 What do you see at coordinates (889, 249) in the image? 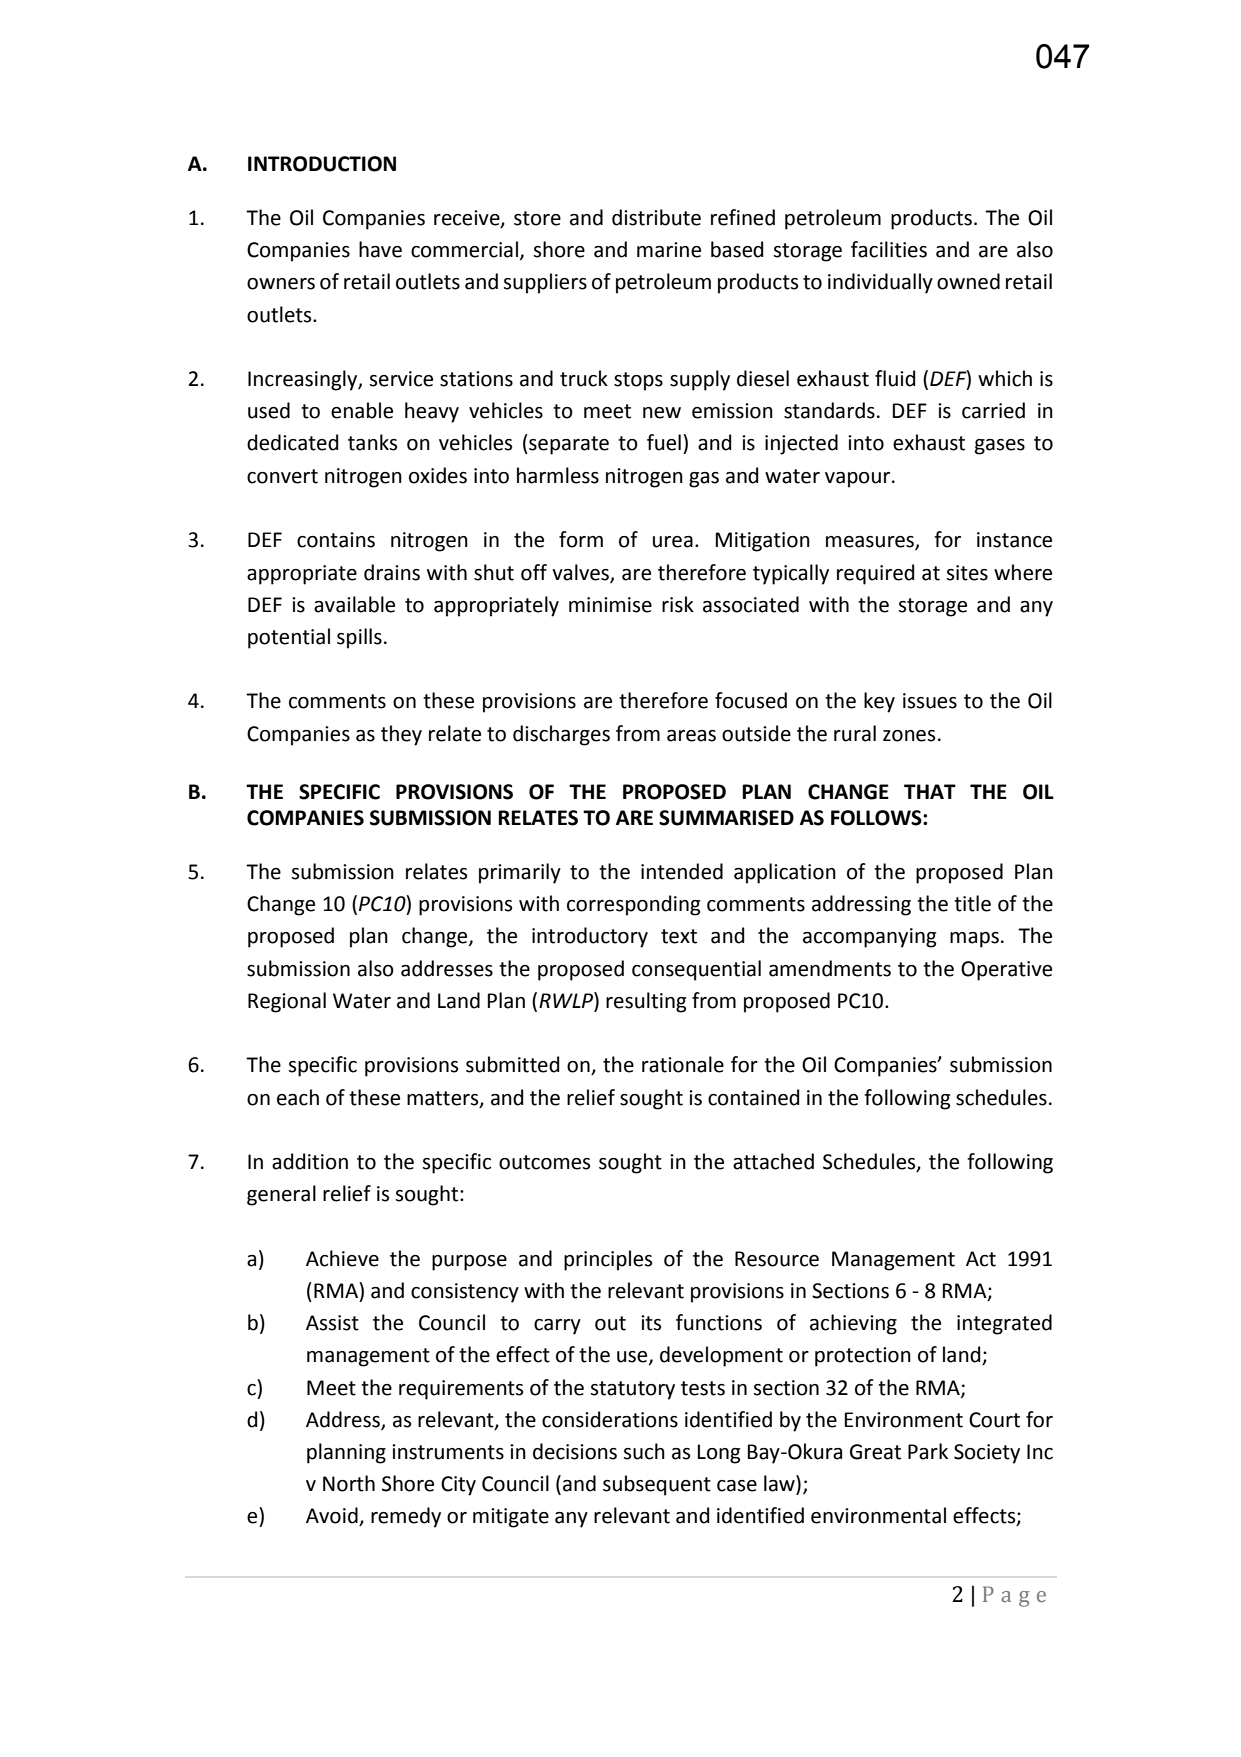
I see `facilities` at bounding box center [889, 249].
